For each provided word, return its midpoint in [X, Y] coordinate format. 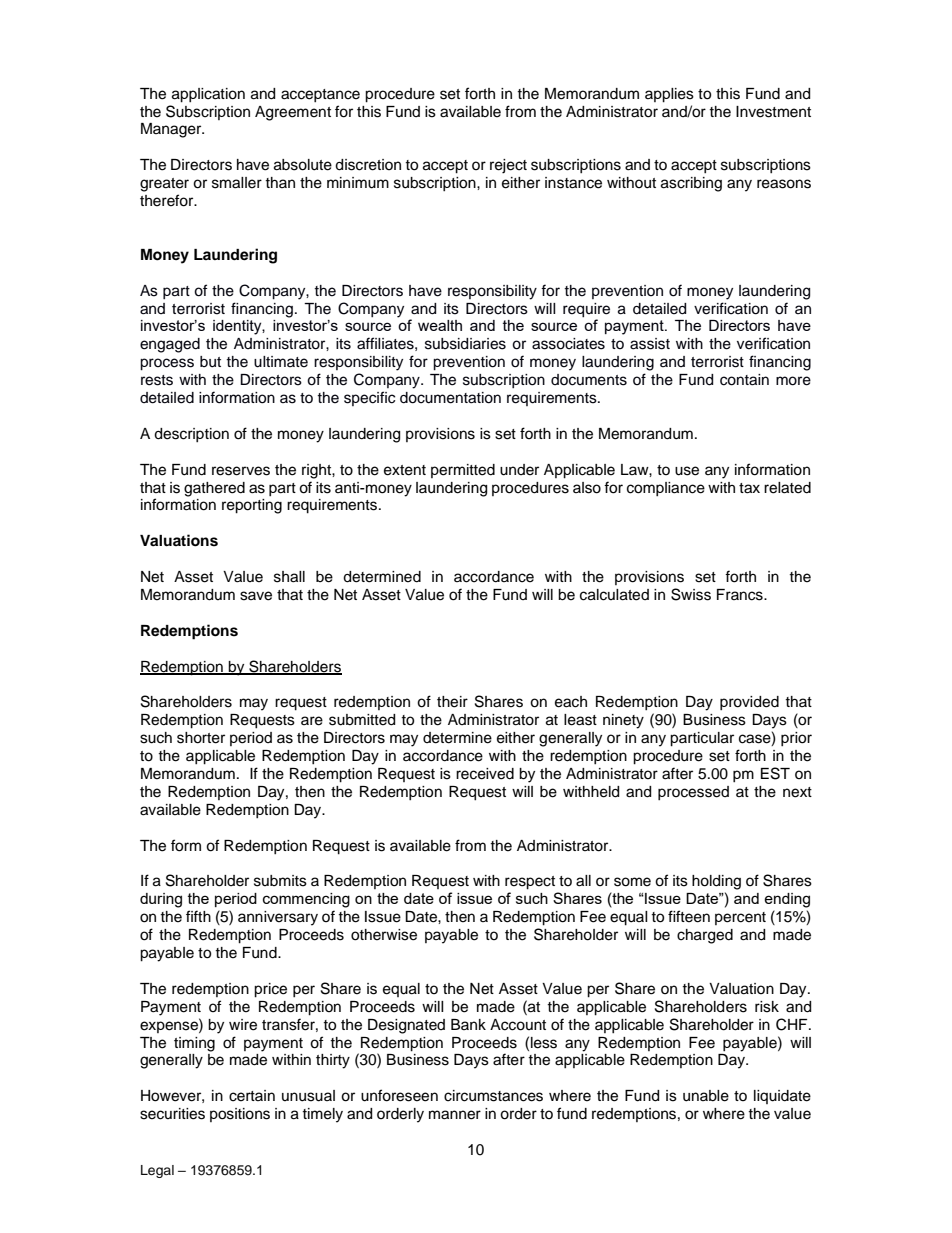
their [452, 702]
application [208, 95]
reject [508, 166]
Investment [773, 112]
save [256, 596]
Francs [741, 595]
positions [240, 1115]
